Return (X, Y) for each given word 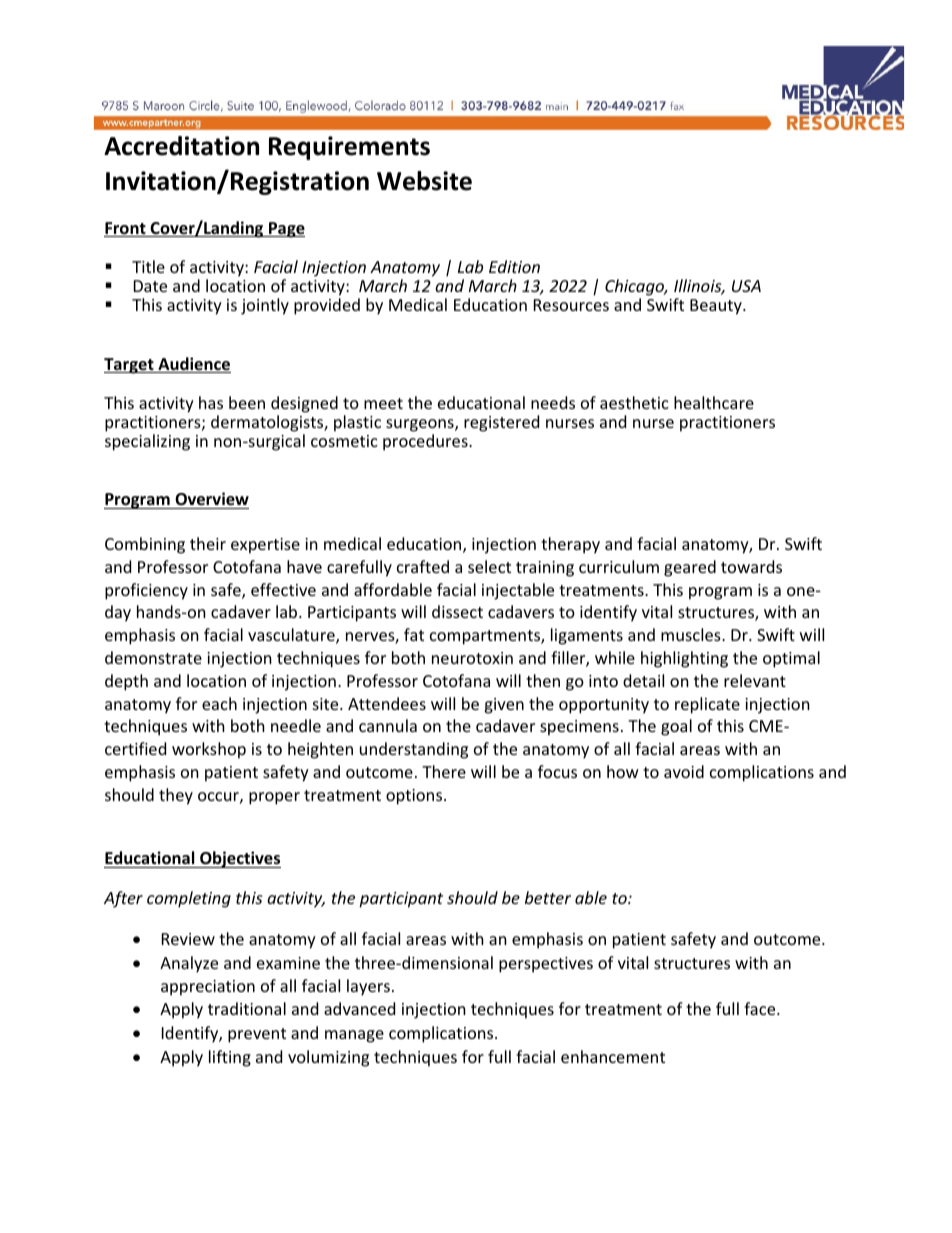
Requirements (349, 148)
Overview (211, 500)
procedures (426, 442)
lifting (230, 1058)
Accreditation (181, 146)
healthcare (714, 402)
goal (676, 727)
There (444, 771)
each (219, 703)
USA (746, 286)
